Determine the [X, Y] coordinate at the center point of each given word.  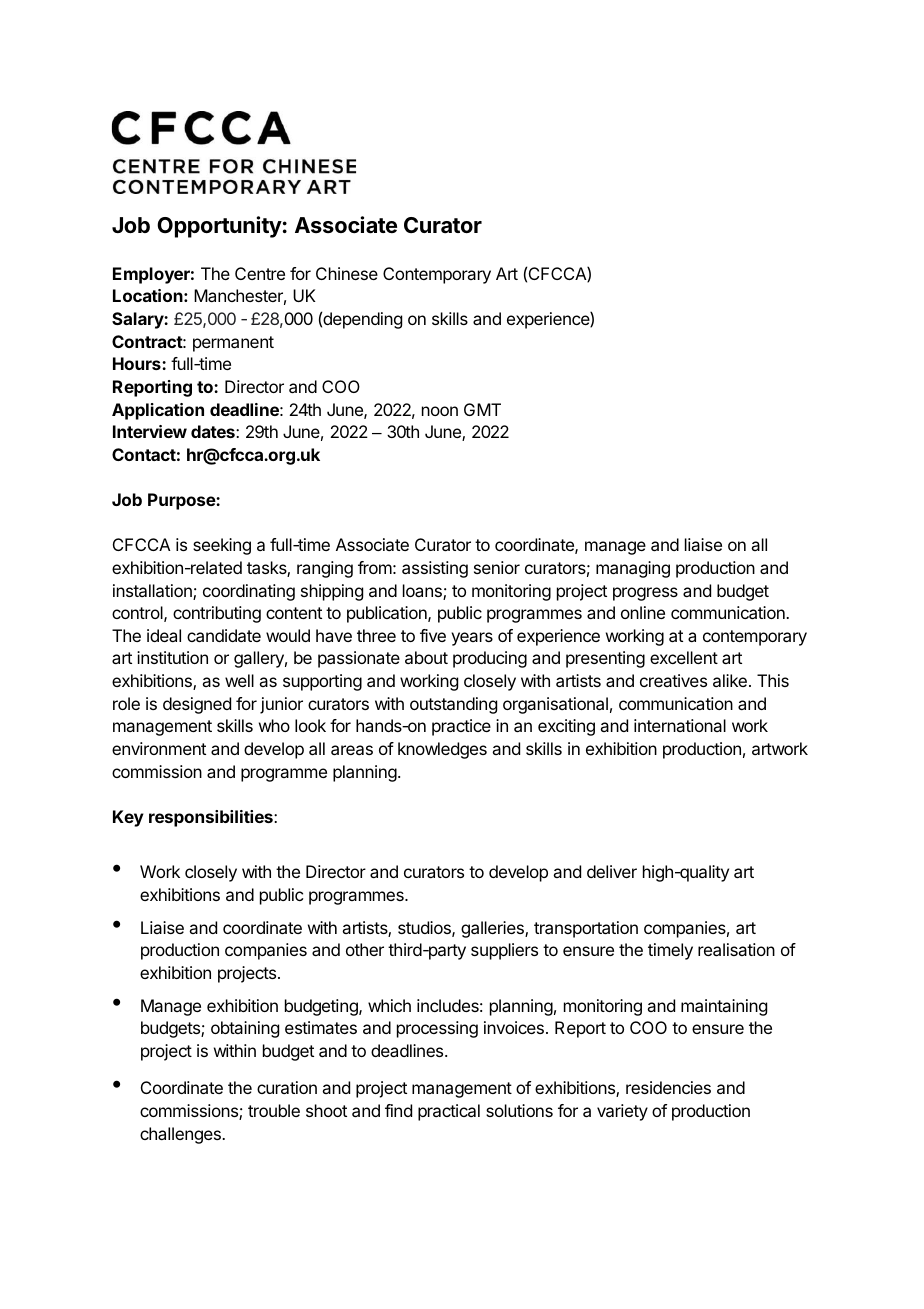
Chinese [347, 273]
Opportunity [219, 227]
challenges [181, 1135]
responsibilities [212, 818]
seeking [222, 546]
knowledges [442, 750]
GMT [482, 409]
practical [449, 1112]
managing [633, 569]
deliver [612, 871]
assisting [435, 569]
